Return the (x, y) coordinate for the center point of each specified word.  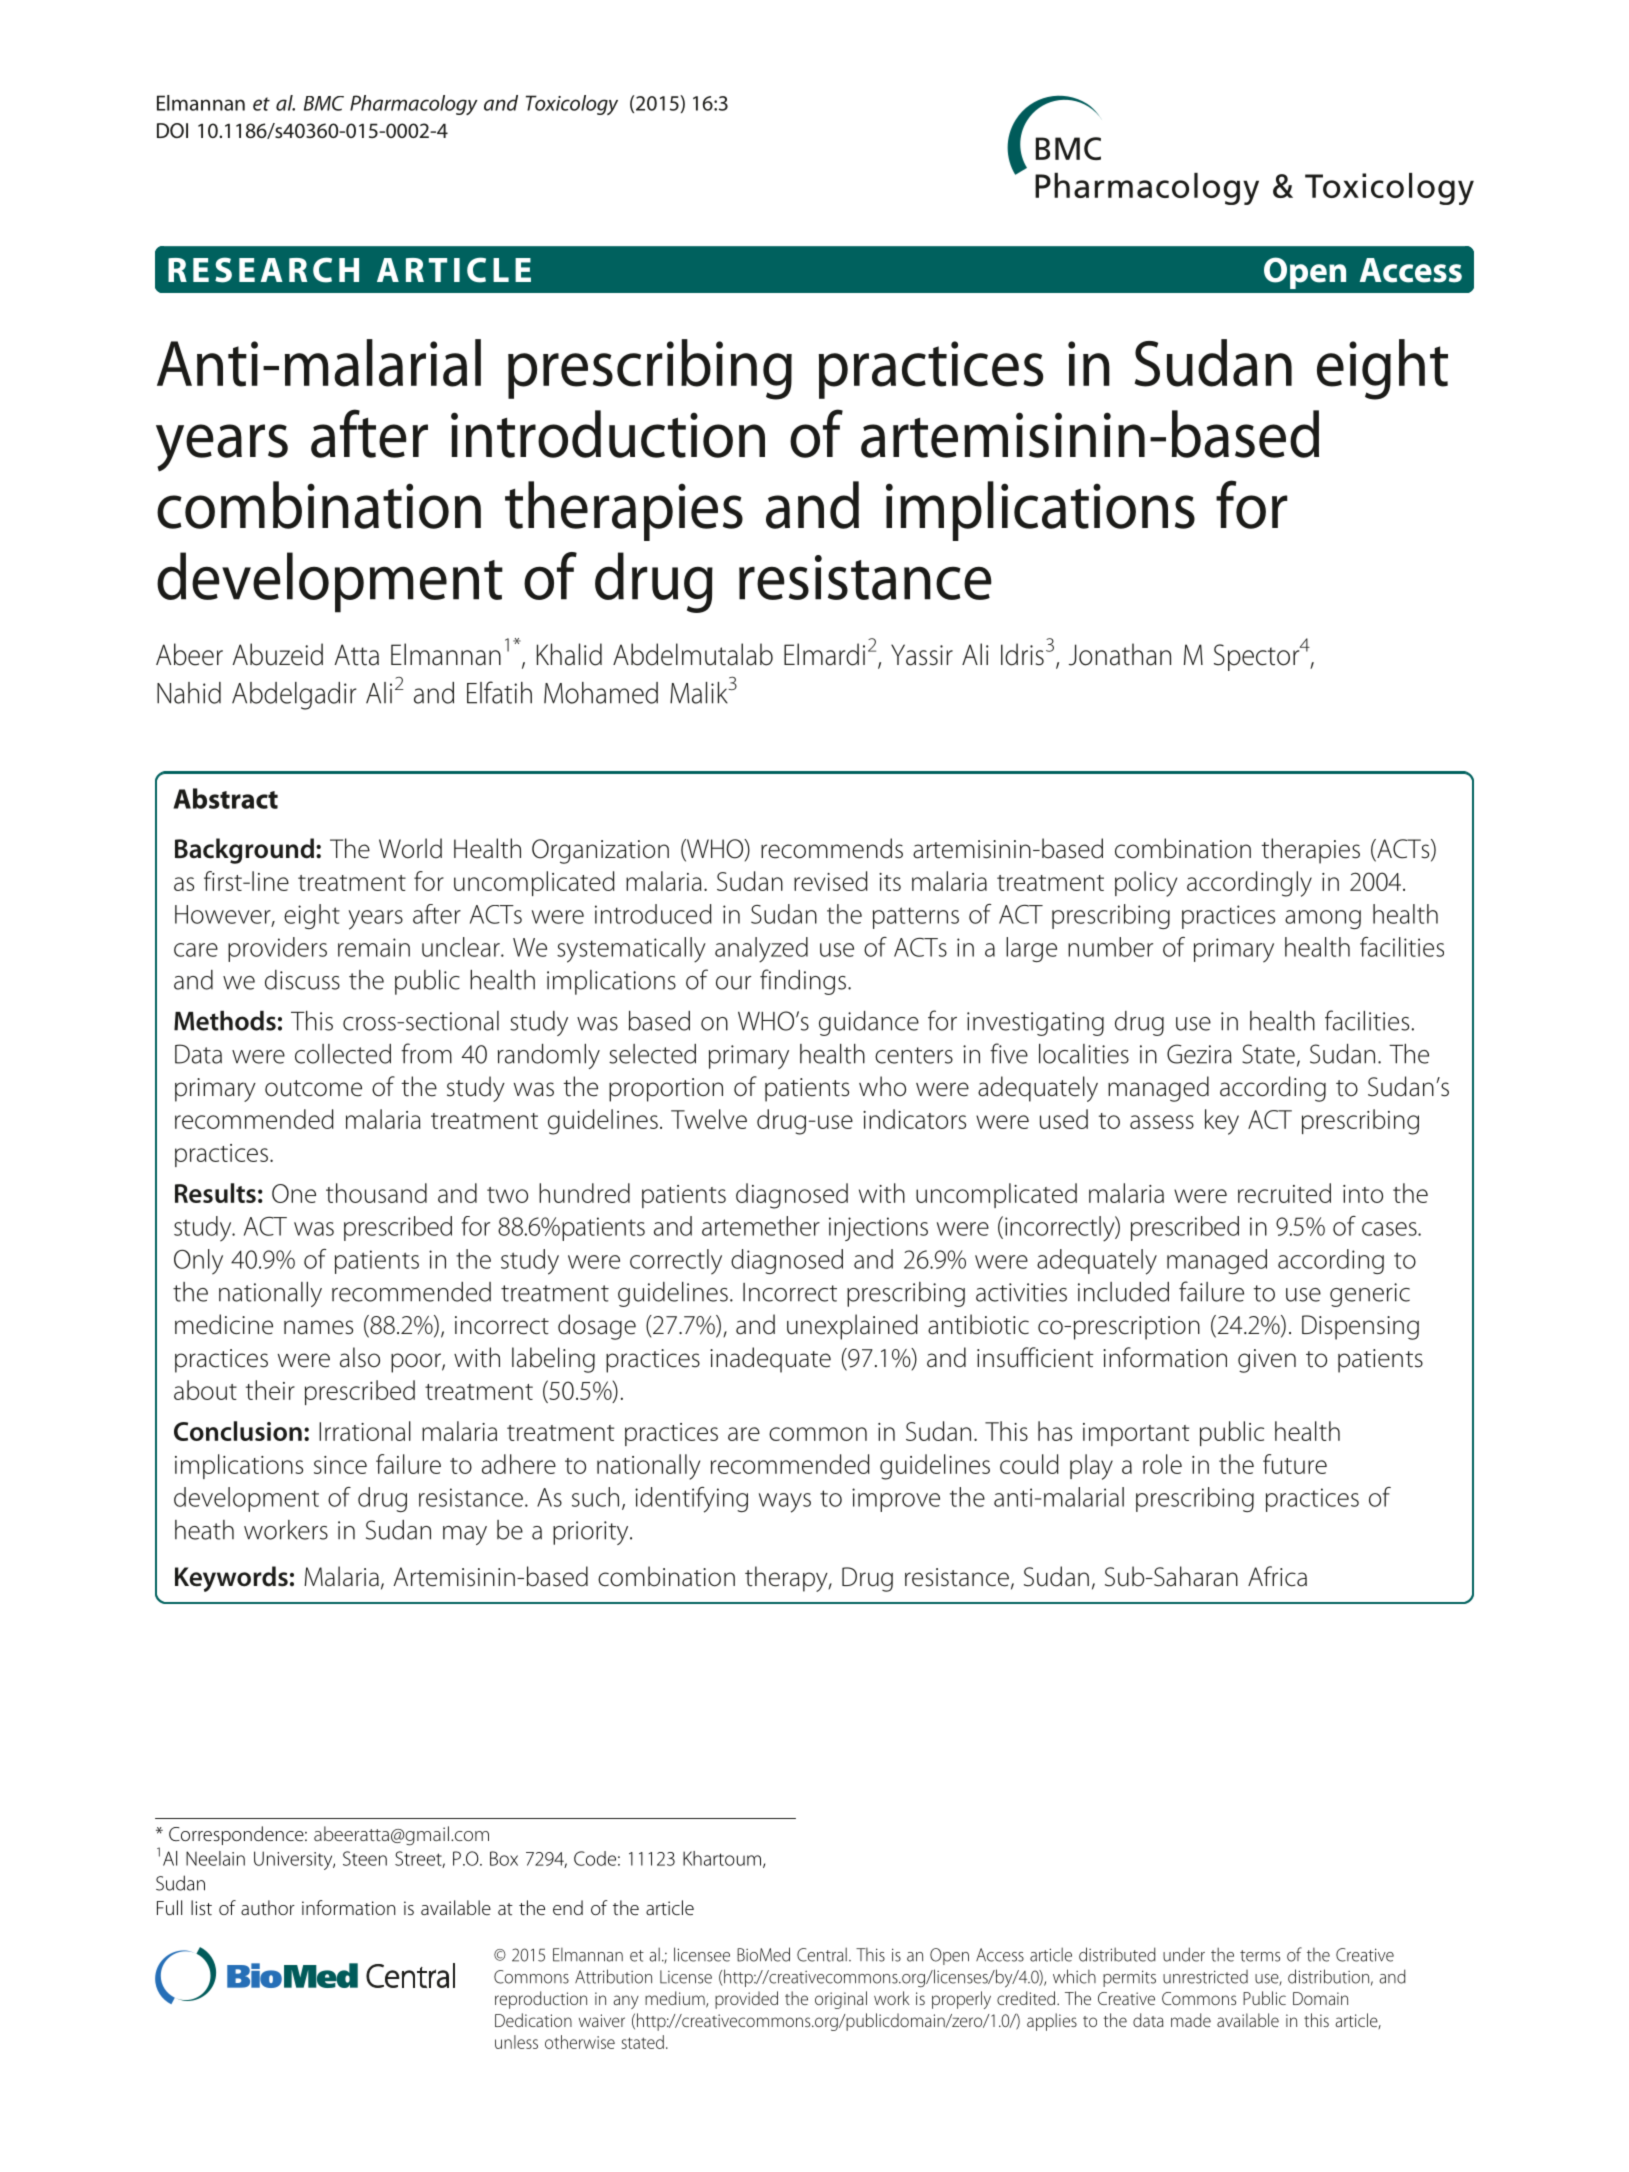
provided (746, 2000)
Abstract (225, 798)
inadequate (770, 1360)
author (268, 1907)
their (270, 1390)
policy (1146, 884)
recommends (832, 848)
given (1267, 1361)
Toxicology (572, 105)
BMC (324, 103)
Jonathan (1120, 654)
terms (1260, 1956)
